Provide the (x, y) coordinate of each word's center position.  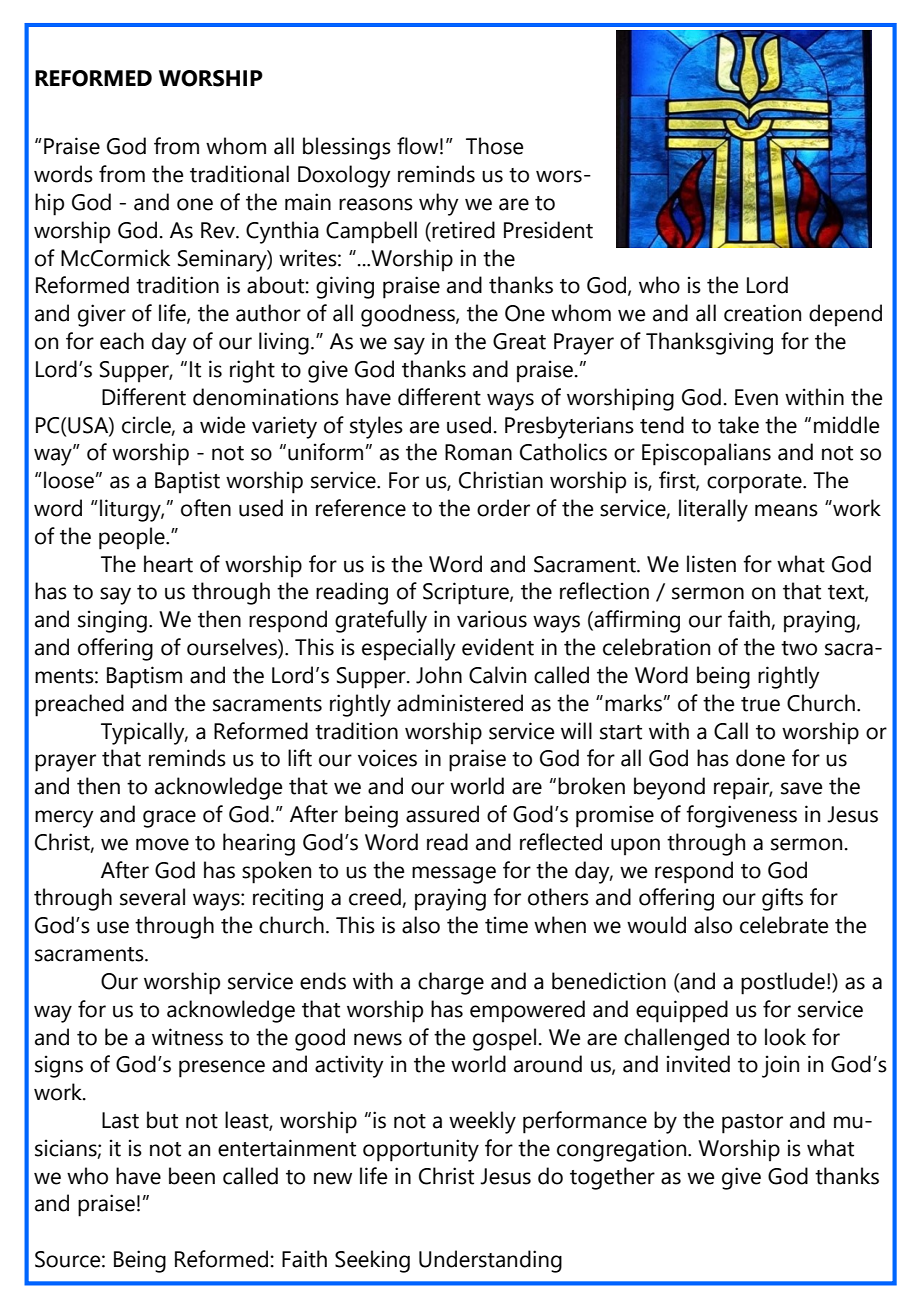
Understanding (490, 1261)
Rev (219, 230)
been (192, 1176)
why (439, 204)
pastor (752, 1124)
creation (762, 313)
